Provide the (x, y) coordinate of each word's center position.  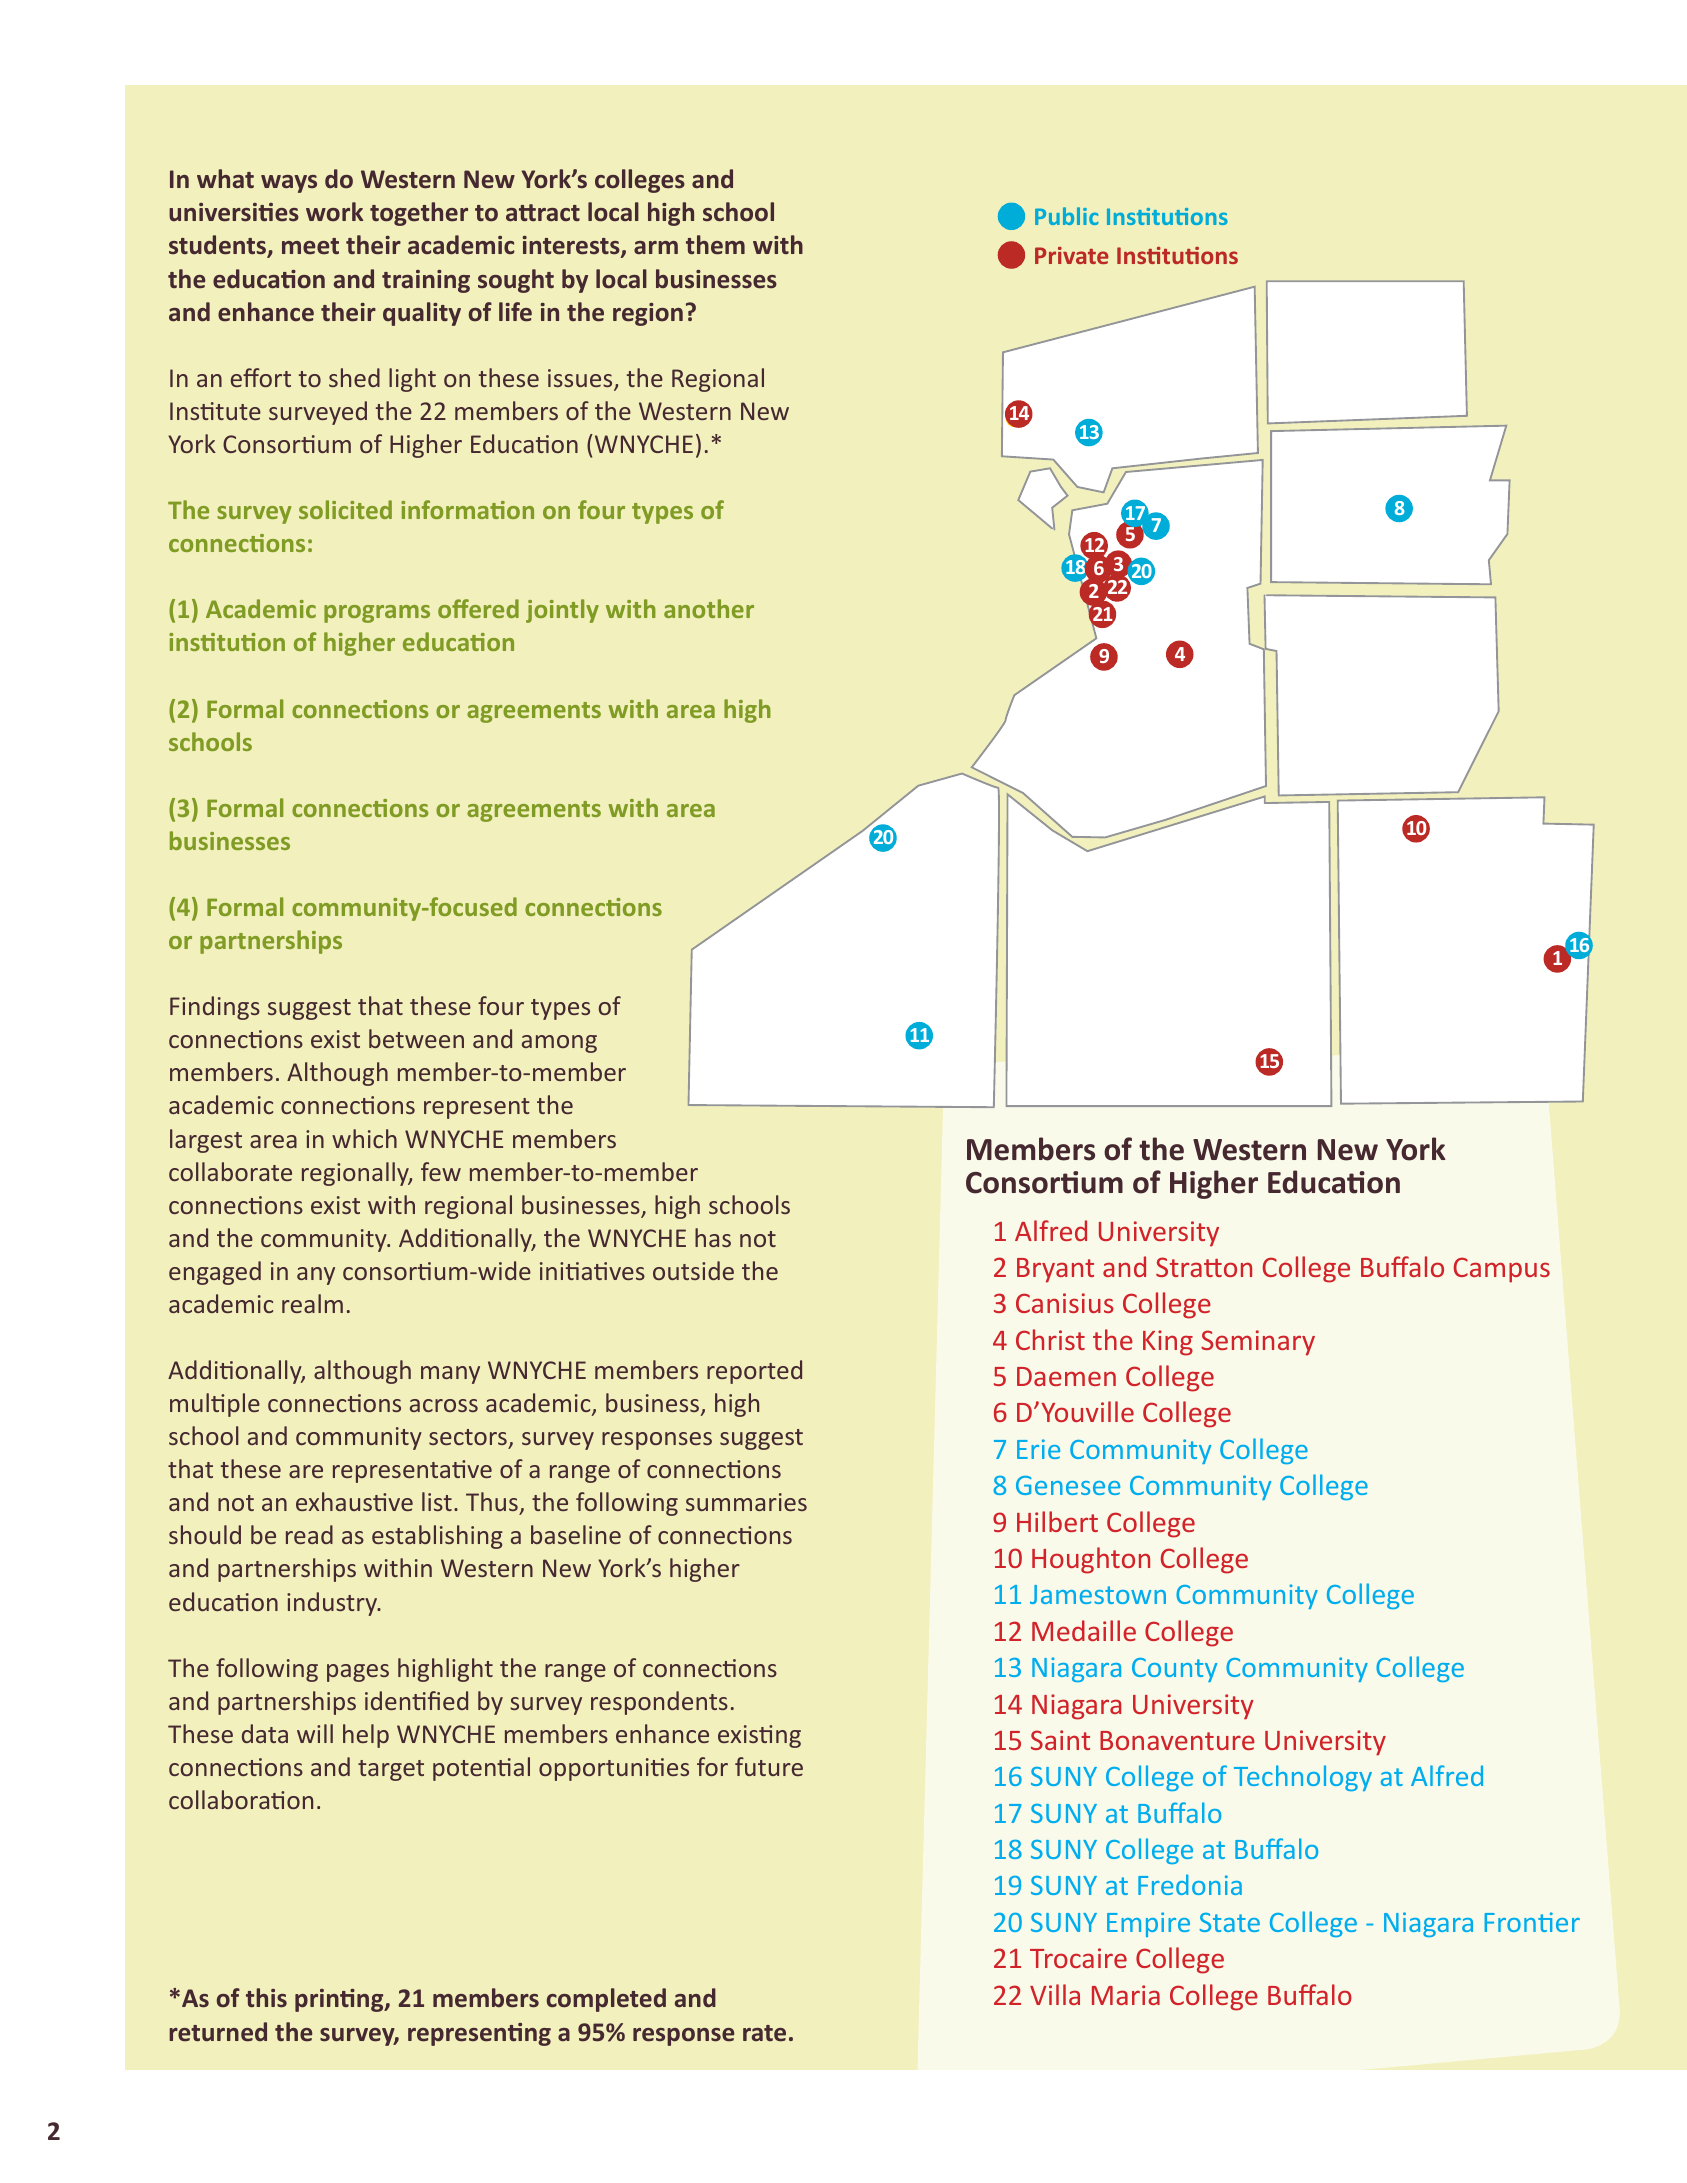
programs (377, 614)
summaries (746, 1502)
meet (310, 246)
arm (656, 247)
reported (754, 1372)
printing (340, 2000)
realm (312, 1303)
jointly (562, 611)
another (709, 608)
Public (1066, 216)
